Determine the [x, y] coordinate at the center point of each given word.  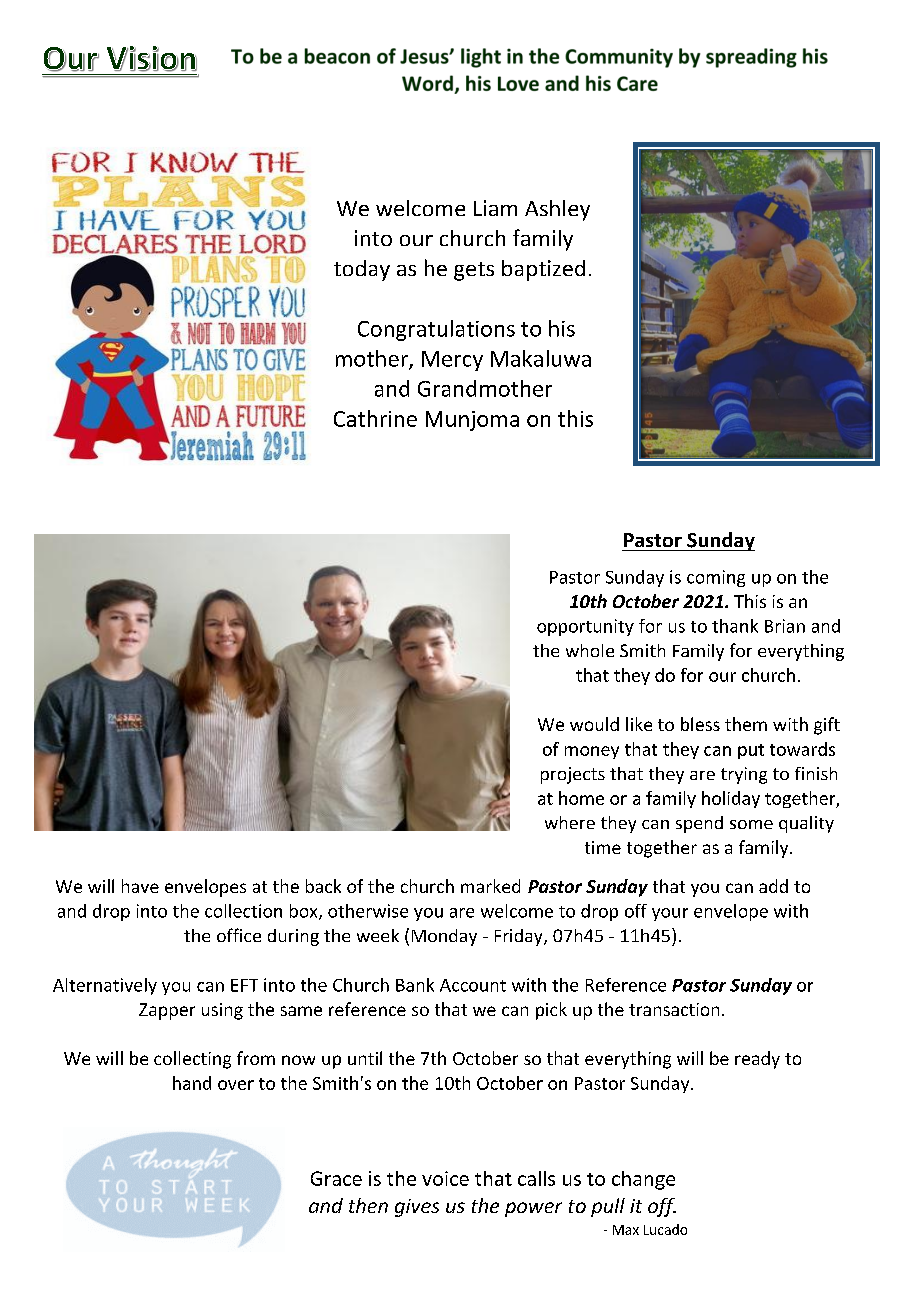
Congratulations [436, 330]
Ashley [557, 210]
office [239, 935]
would [594, 724]
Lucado [665, 1229]
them [746, 724]
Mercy [452, 361]
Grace [336, 1178]
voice [445, 1178]
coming [716, 578]
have [140, 886]
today [362, 270]
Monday [444, 937]
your [670, 914]
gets [474, 271]
